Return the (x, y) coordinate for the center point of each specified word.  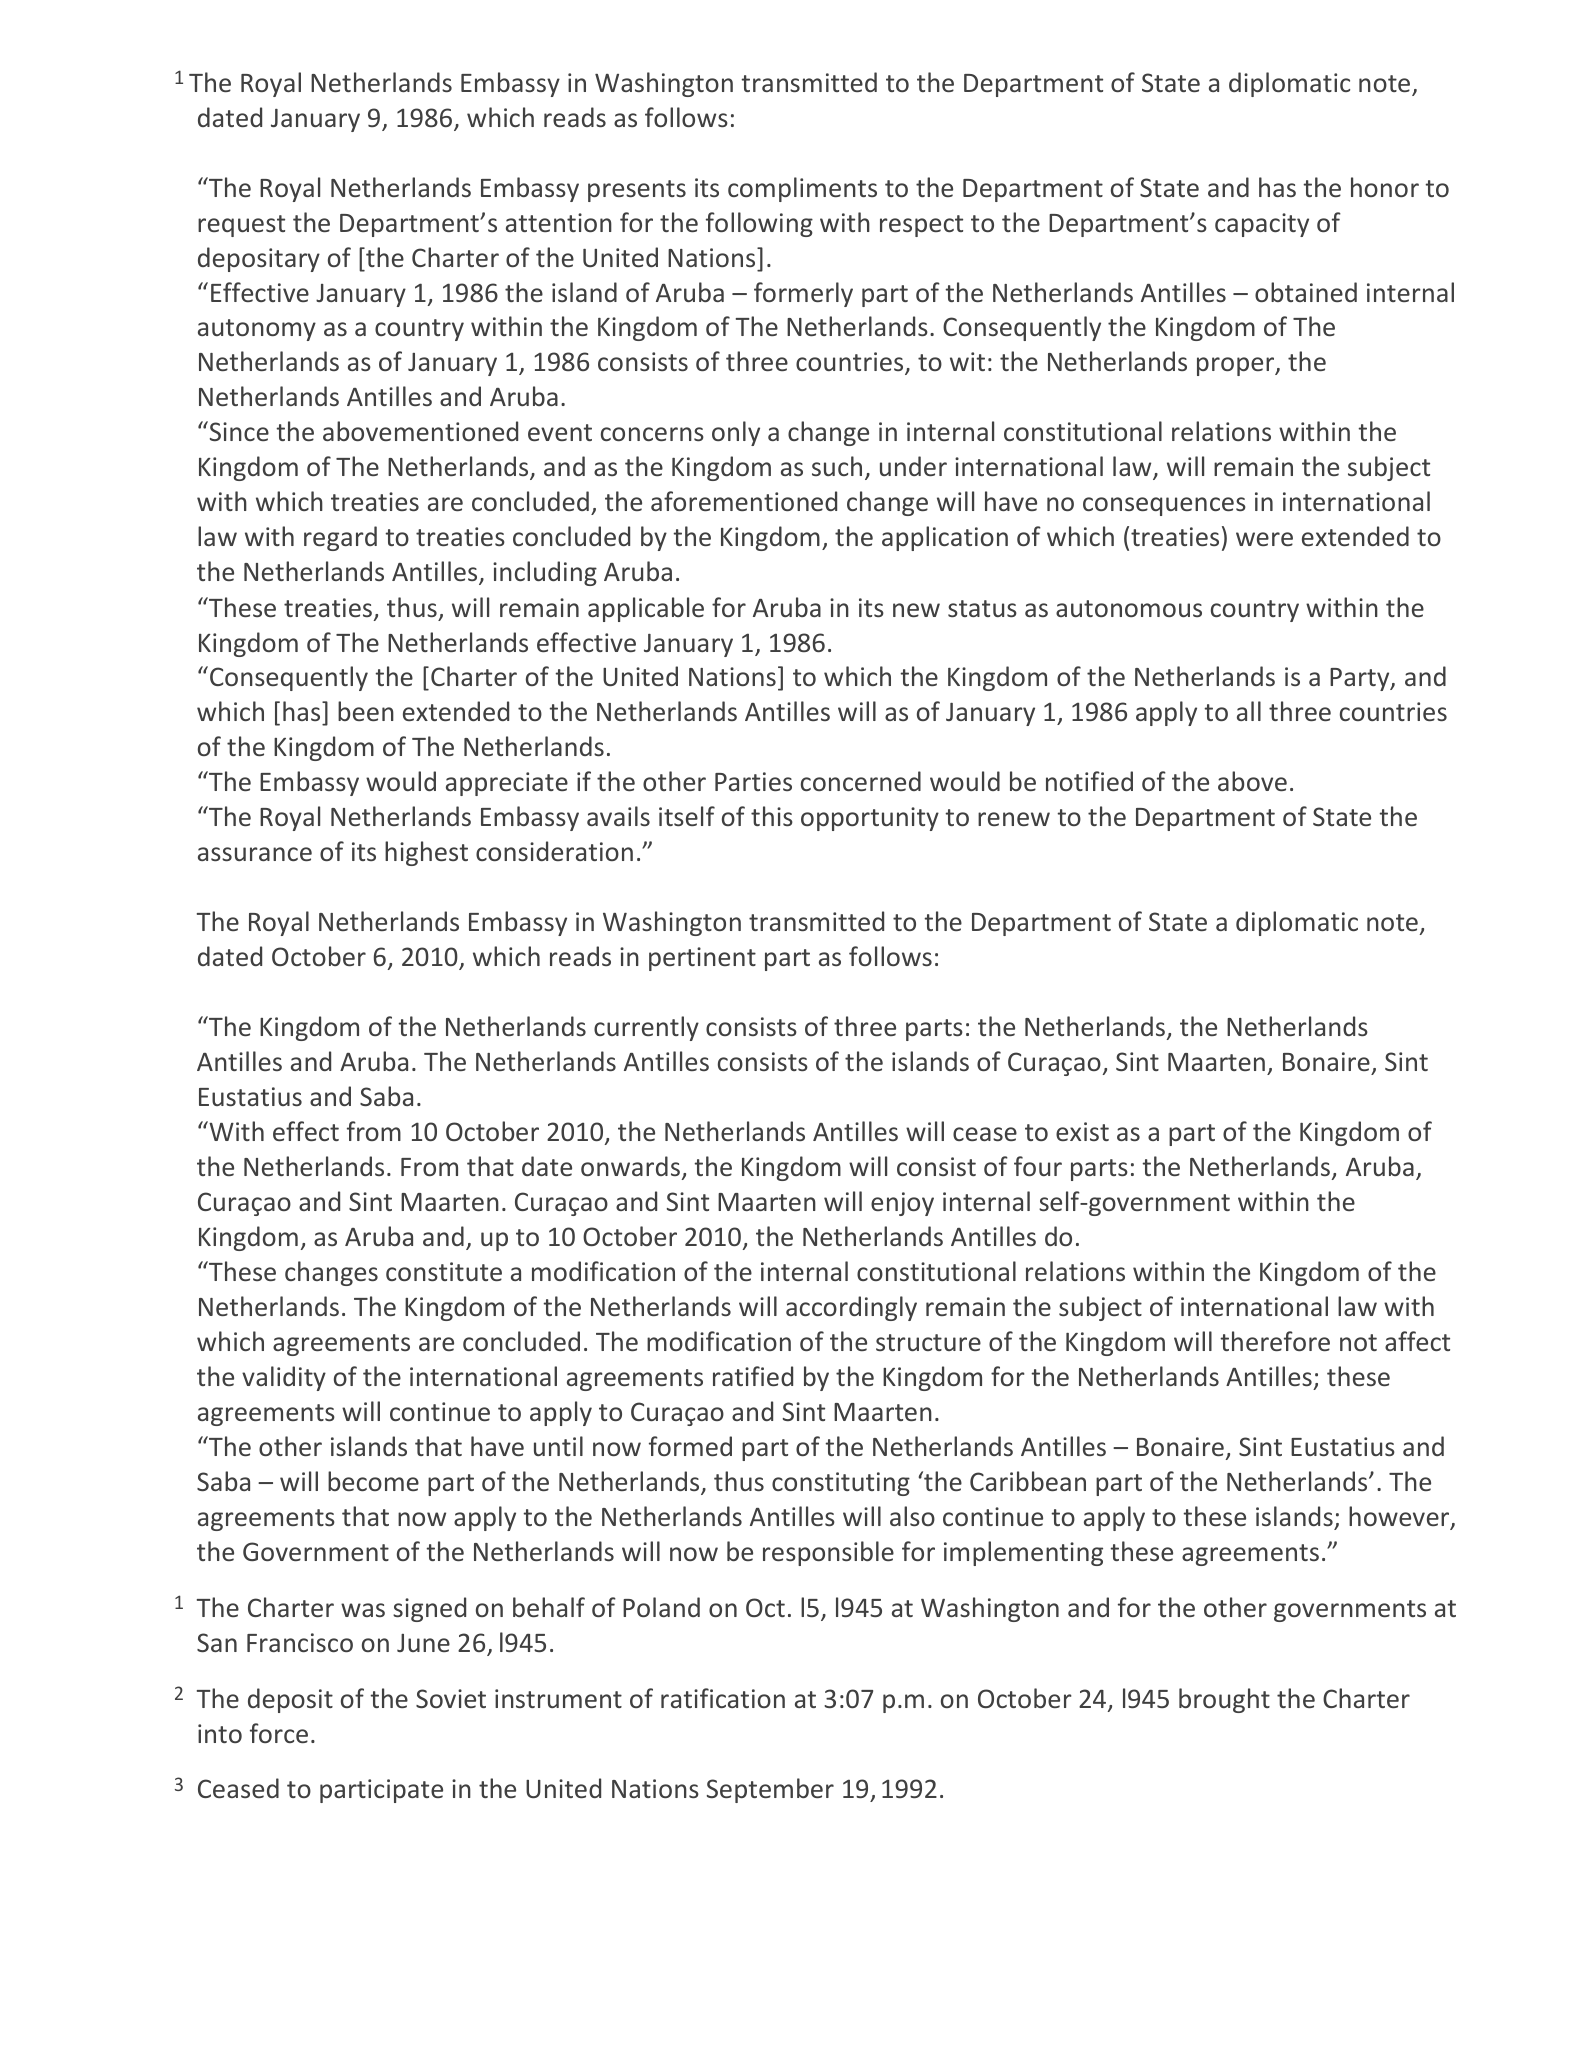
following (759, 224)
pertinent (702, 959)
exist (1082, 1131)
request (241, 226)
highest (426, 853)
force (279, 1733)
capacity (1262, 225)
